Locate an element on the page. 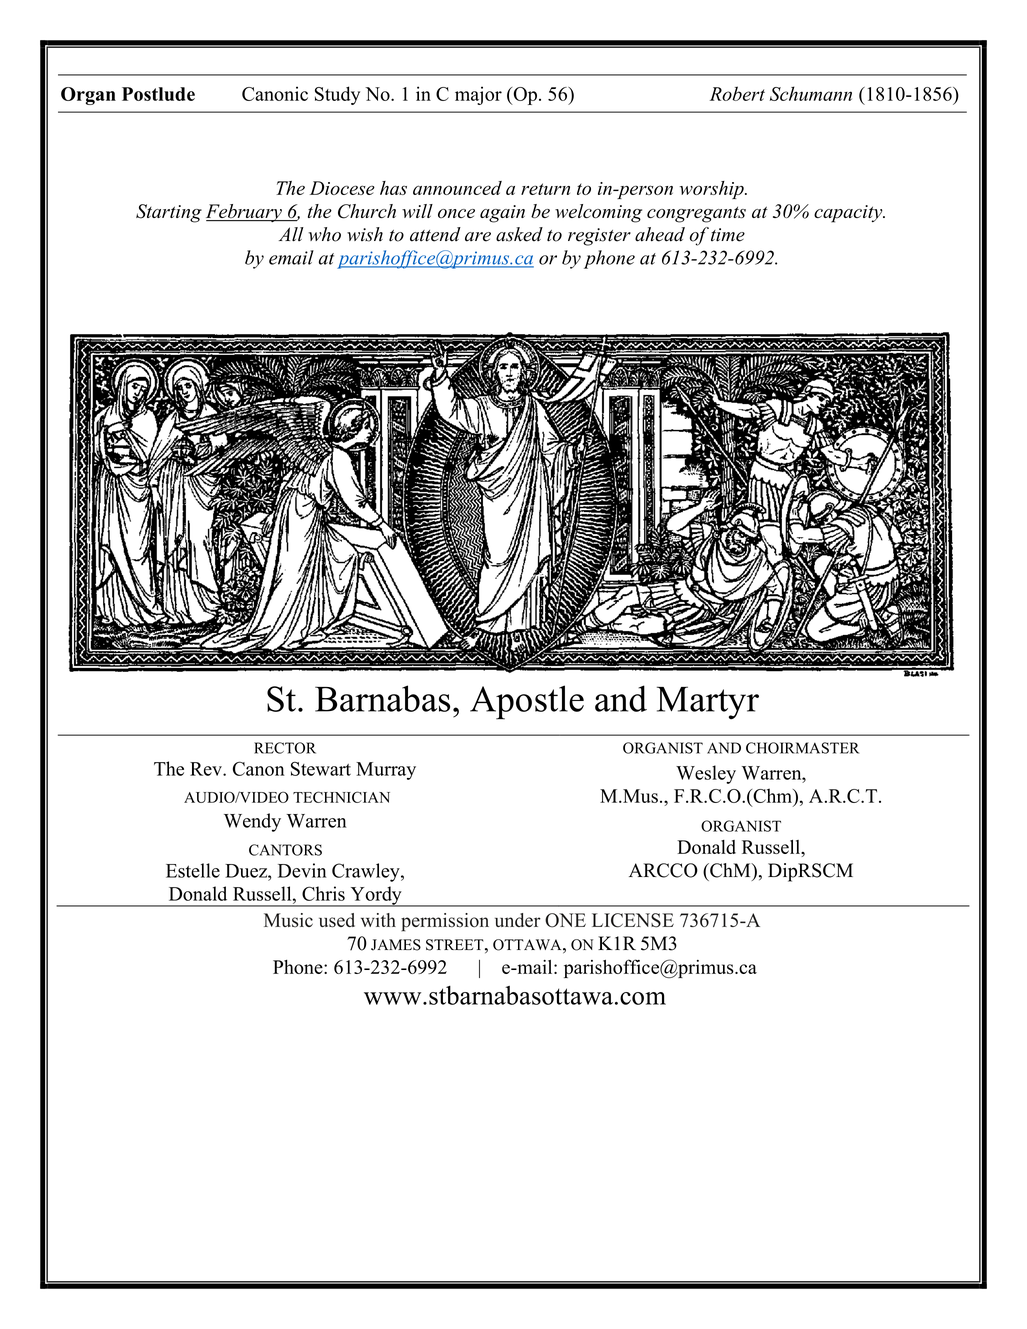 Image resolution: width=1027 pixels, height=1329 pixels. are is located at coordinates (478, 237).
